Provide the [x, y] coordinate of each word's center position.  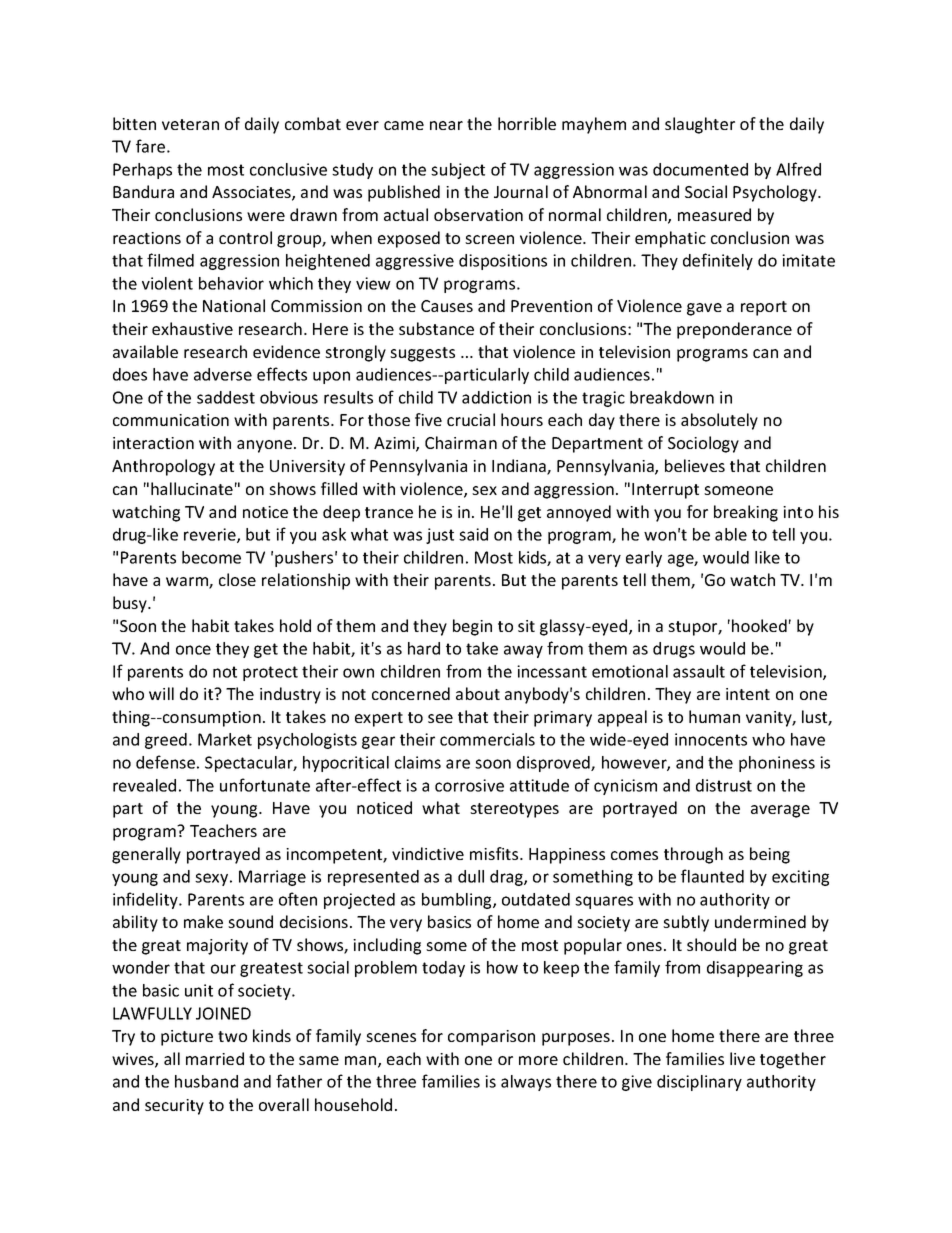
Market [225, 739]
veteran [190, 124]
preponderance [734, 330]
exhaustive [192, 328]
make [203, 921]
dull [471, 876]
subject [458, 171]
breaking [746, 513]
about [478, 693]
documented [700, 169]
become [211, 557]
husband [206, 1081]
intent [748, 694]
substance [436, 328]
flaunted [712, 876]
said [473, 534]
